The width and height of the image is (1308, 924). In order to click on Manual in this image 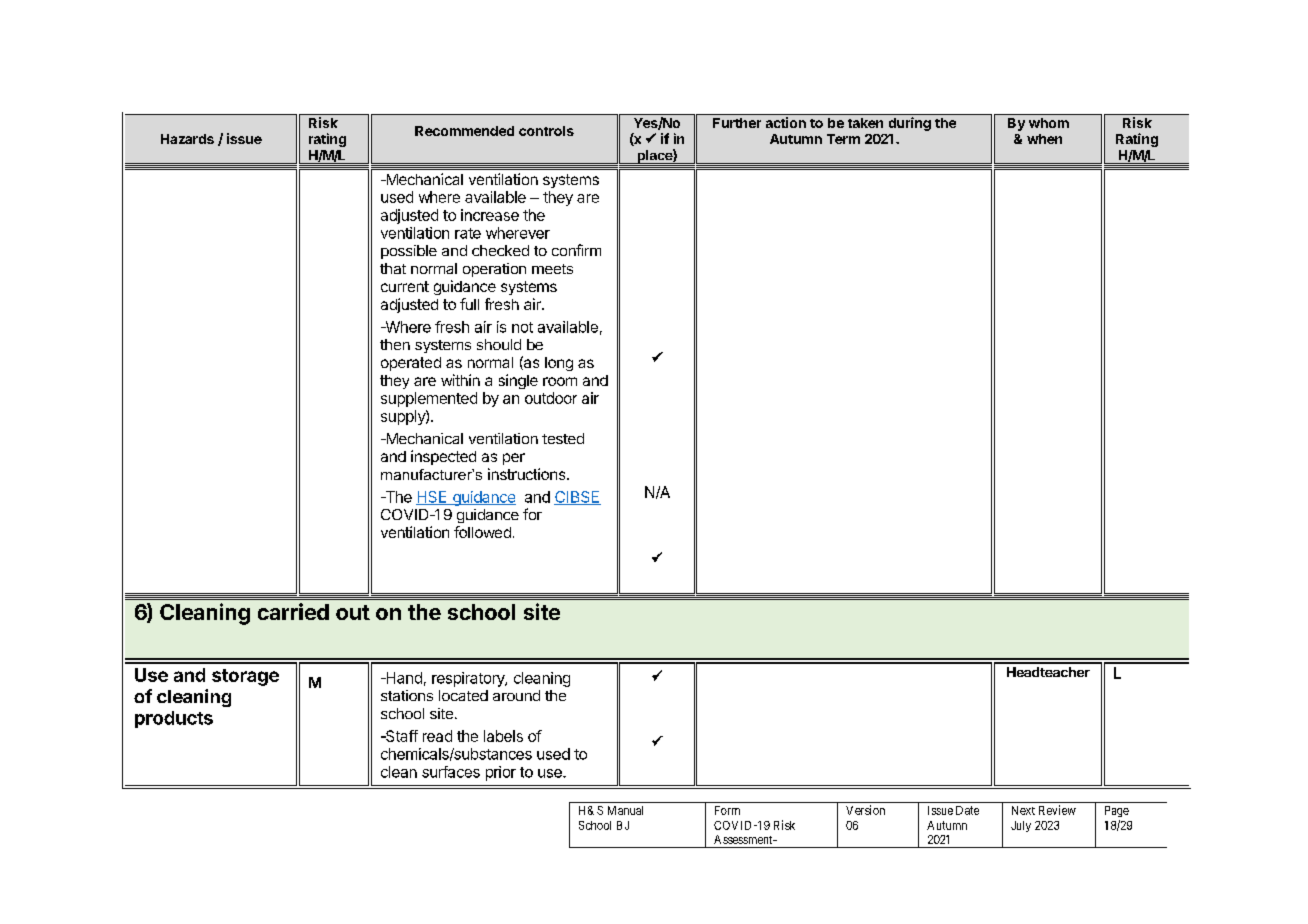, I will do `click(625, 810)`.
